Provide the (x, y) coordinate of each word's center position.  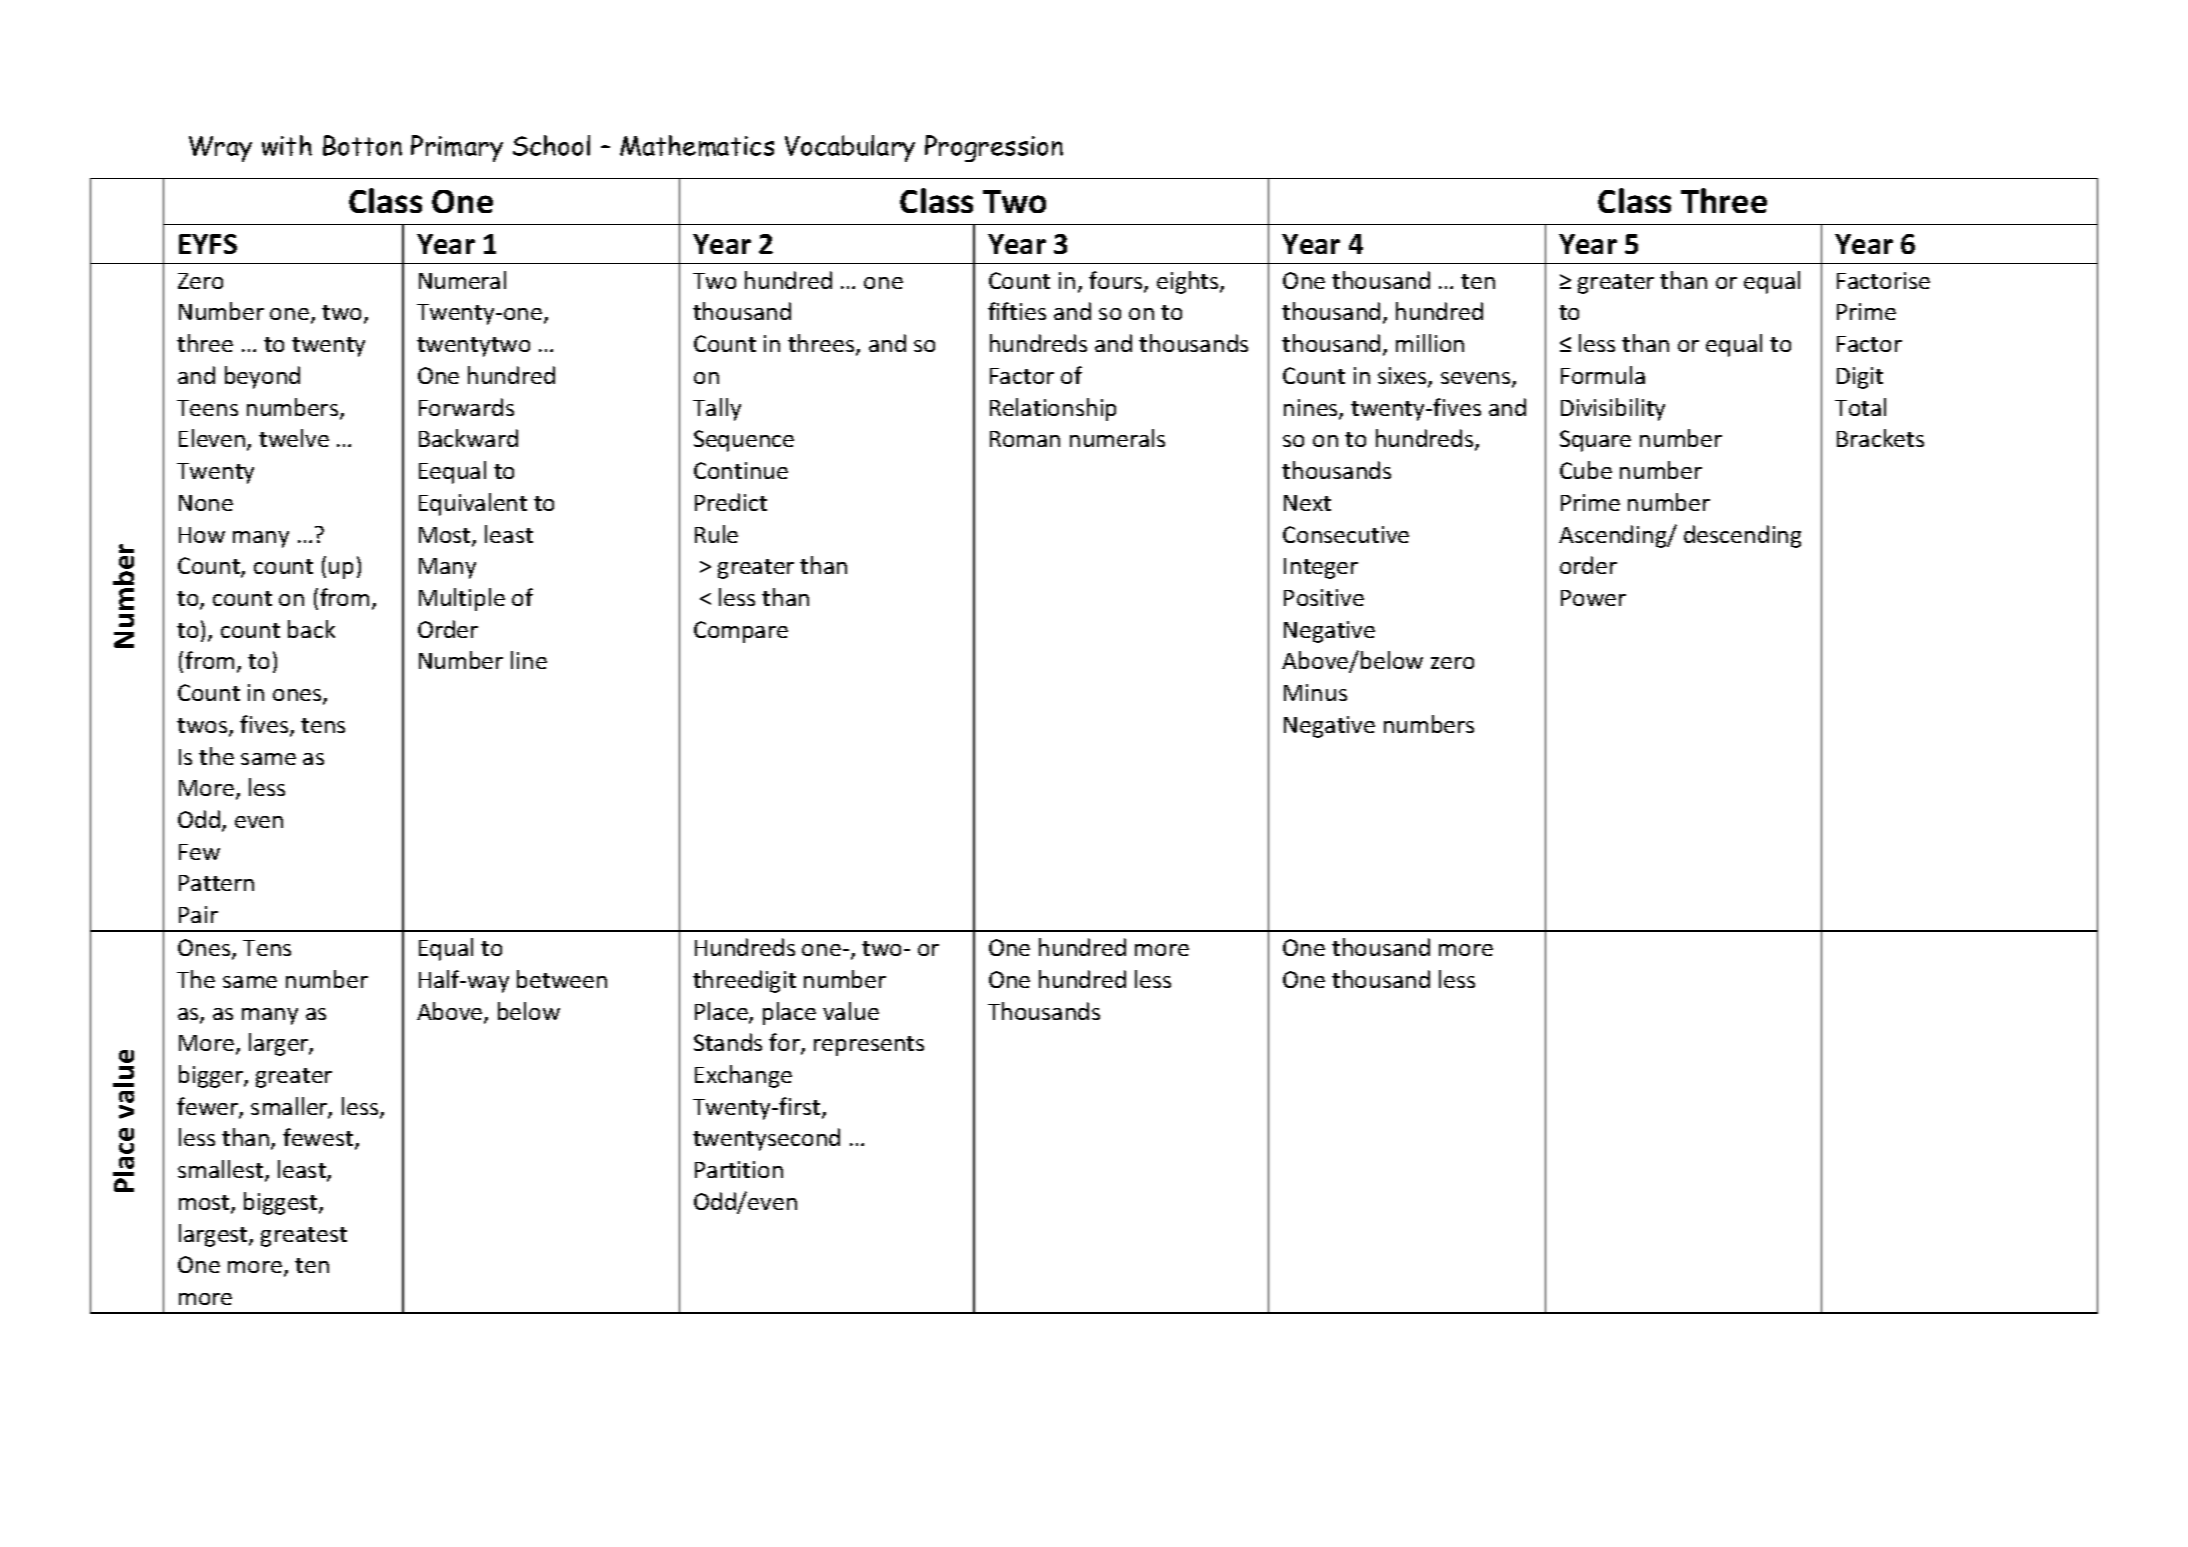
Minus (1315, 692)
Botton (362, 145)
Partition (739, 1169)
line (529, 660)
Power (1593, 598)
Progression (994, 148)
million (1430, 343)
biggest (282, 1203)
